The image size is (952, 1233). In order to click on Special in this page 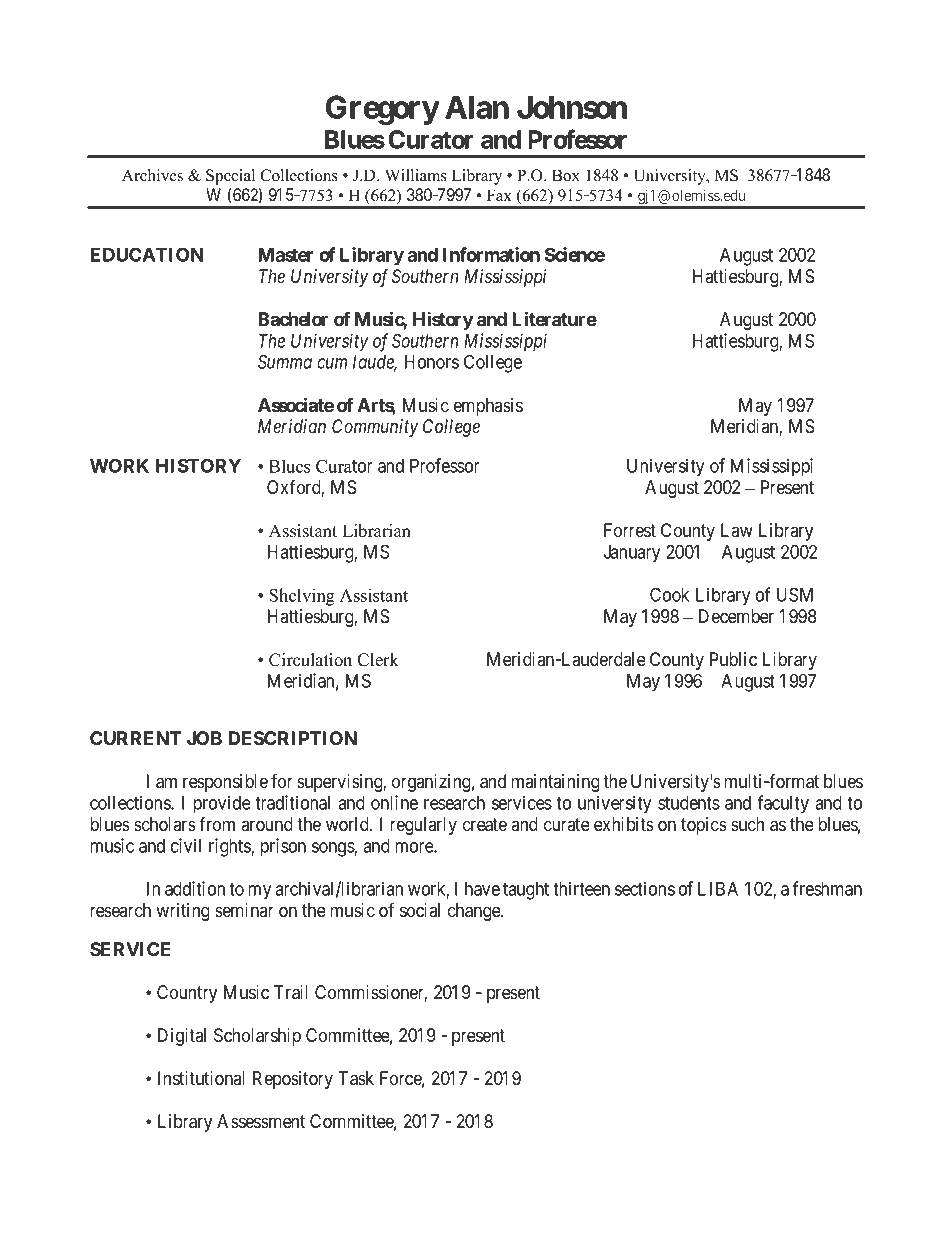, I will do `click(230, 177)`.
